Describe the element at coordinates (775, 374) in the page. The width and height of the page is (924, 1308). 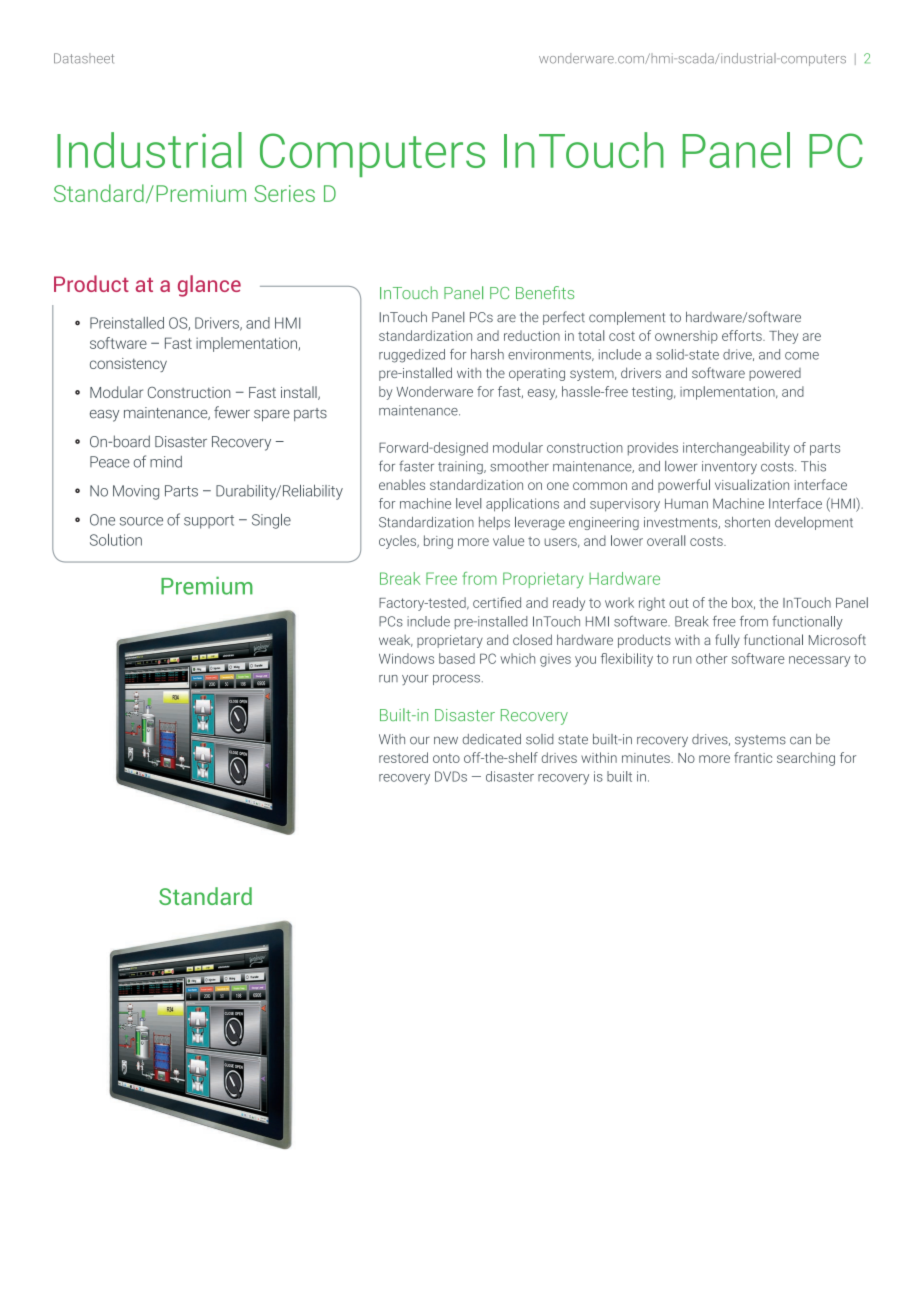
I see `powered` at that location.
